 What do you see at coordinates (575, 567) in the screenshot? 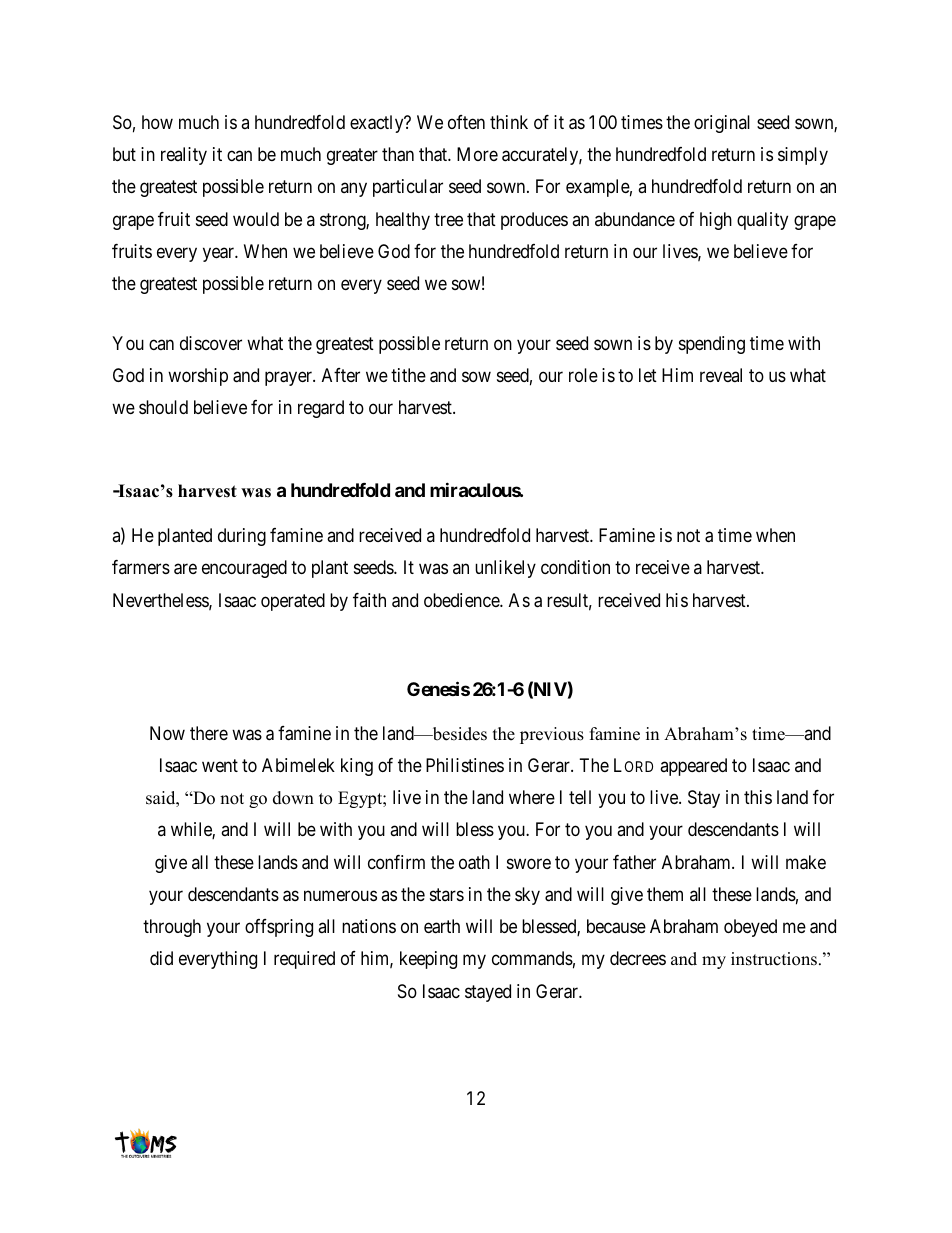
I see `condition` at bounding box center [575, 567].
